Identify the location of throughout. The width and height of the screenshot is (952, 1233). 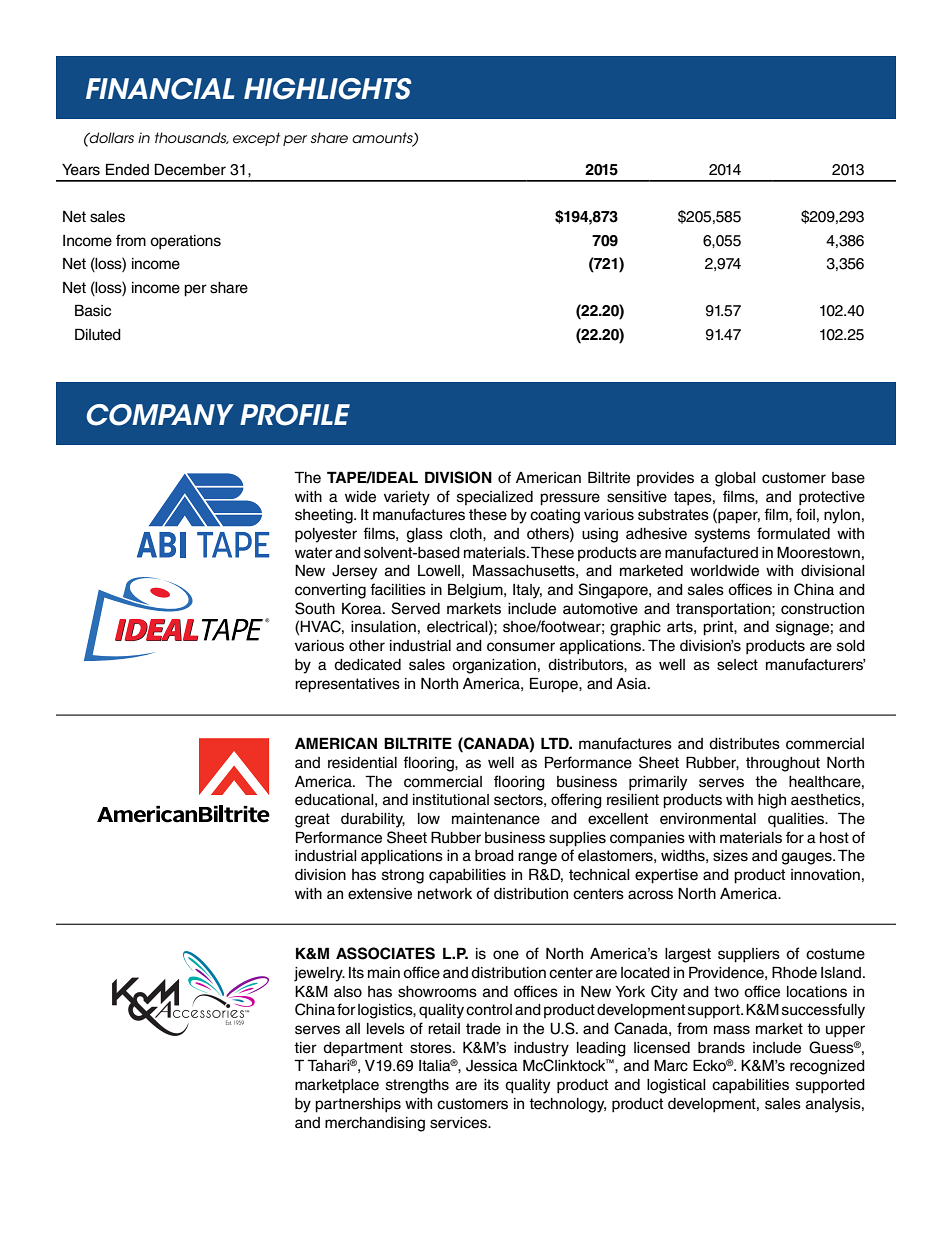
(783, 764).
